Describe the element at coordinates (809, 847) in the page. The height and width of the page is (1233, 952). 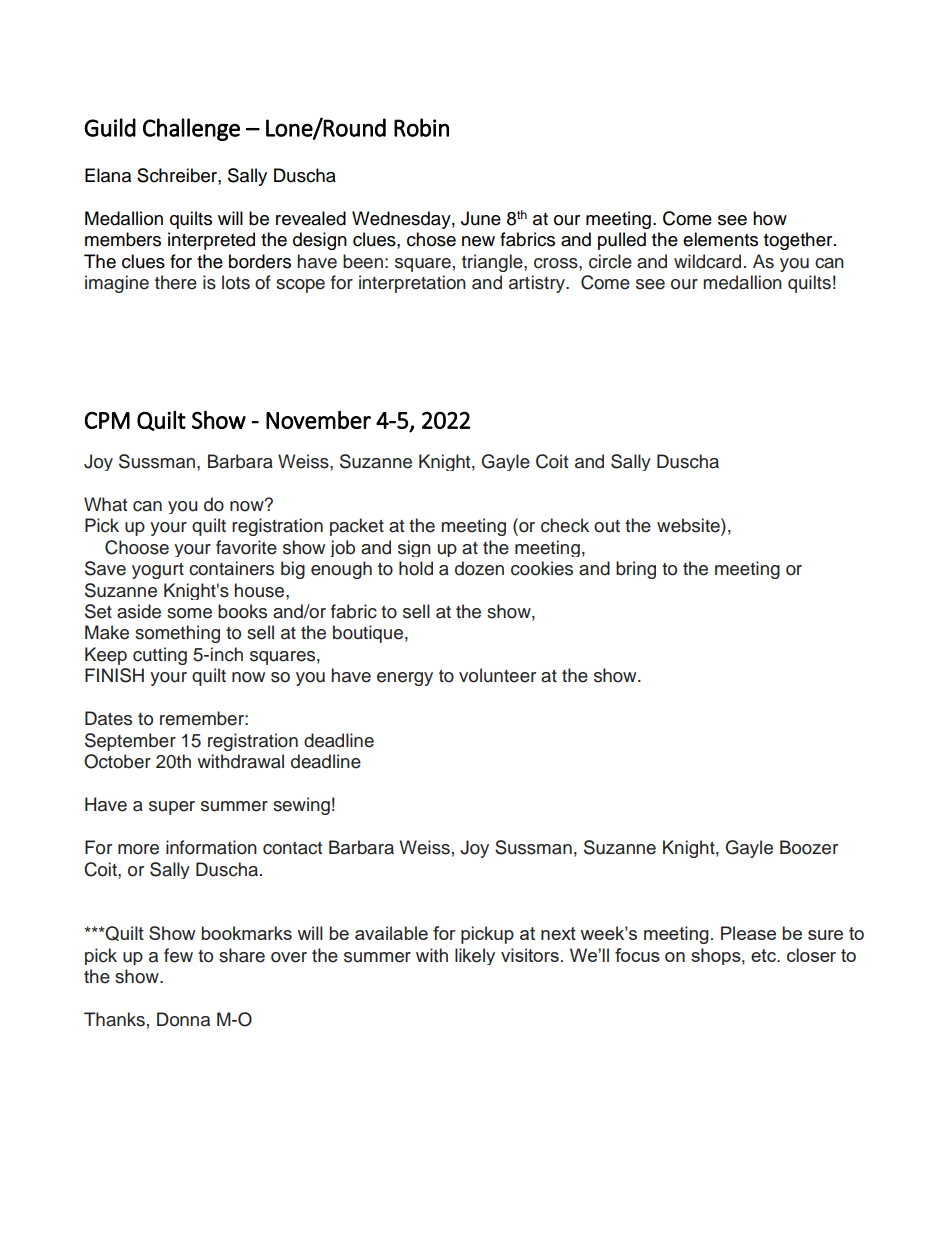
I see `Boozer` at that location.
